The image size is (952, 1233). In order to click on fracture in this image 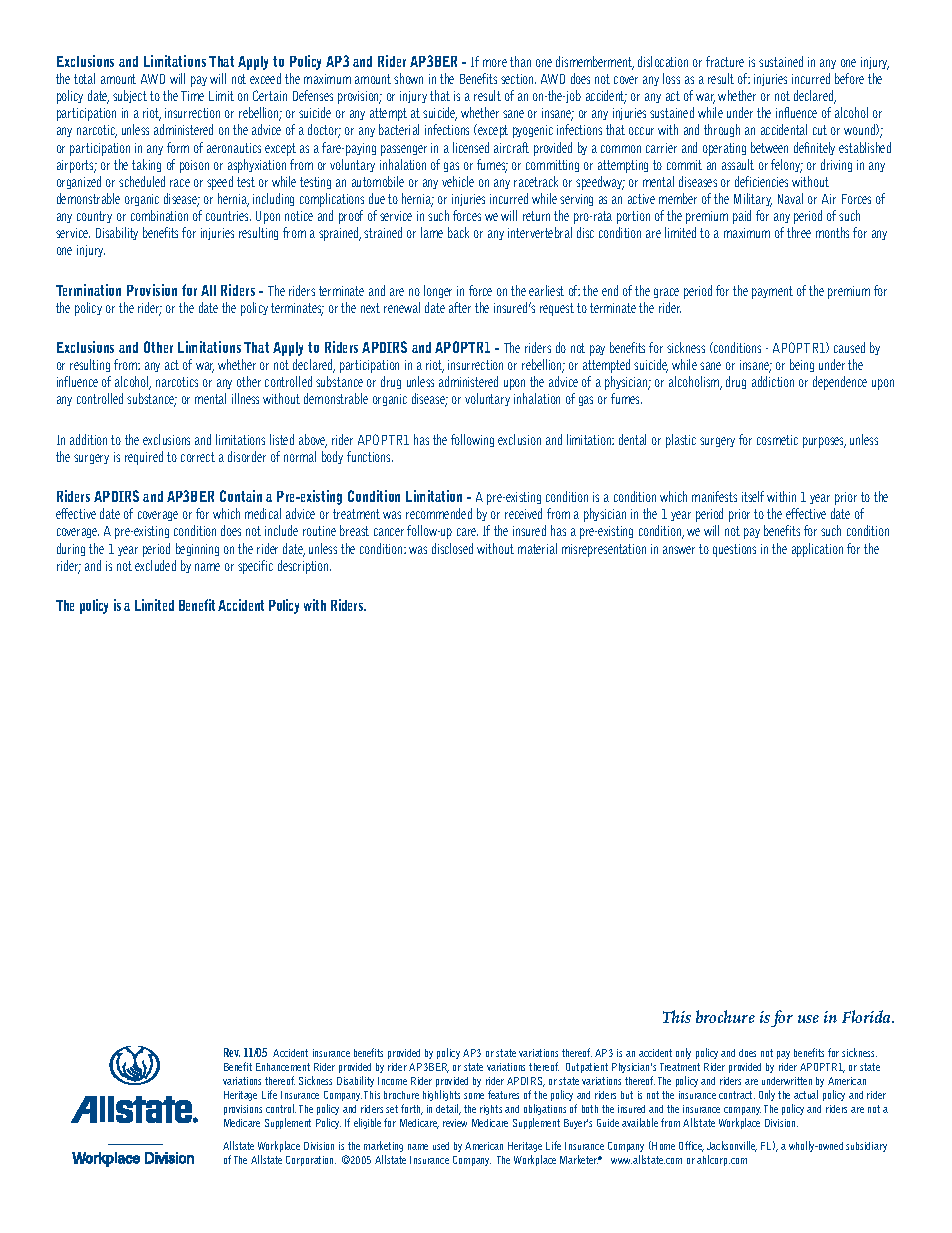, I will do `click(725, 61)`.
